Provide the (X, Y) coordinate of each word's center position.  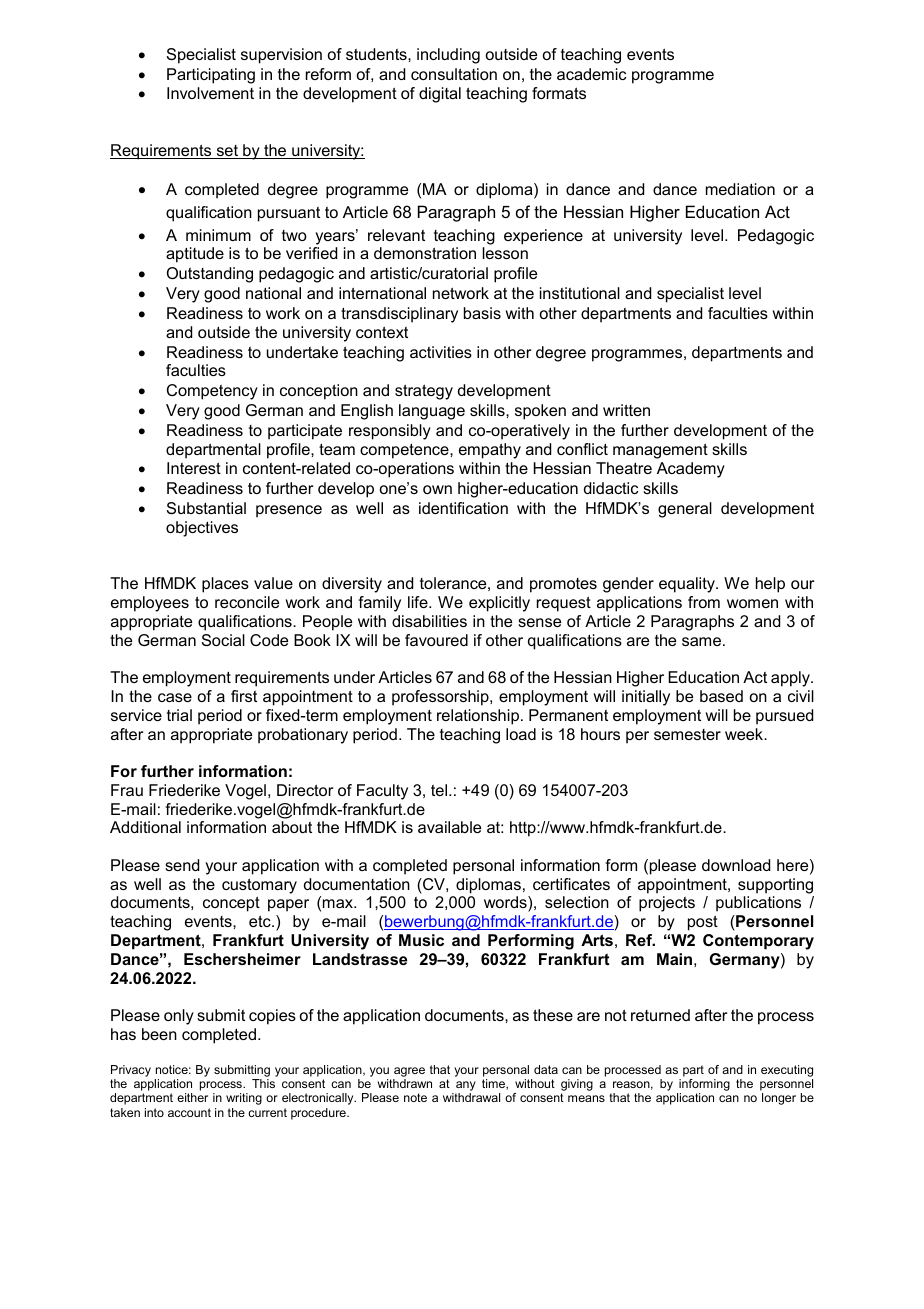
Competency (212, 392)
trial (179, 715)
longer (779, 1099)
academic (591, 74)
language (432, 412)
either (192, 1097)
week (745, 734)
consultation (454, 74)
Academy (691, 470)
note (415, 1097)
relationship (479, 717)
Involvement (210, 93)
